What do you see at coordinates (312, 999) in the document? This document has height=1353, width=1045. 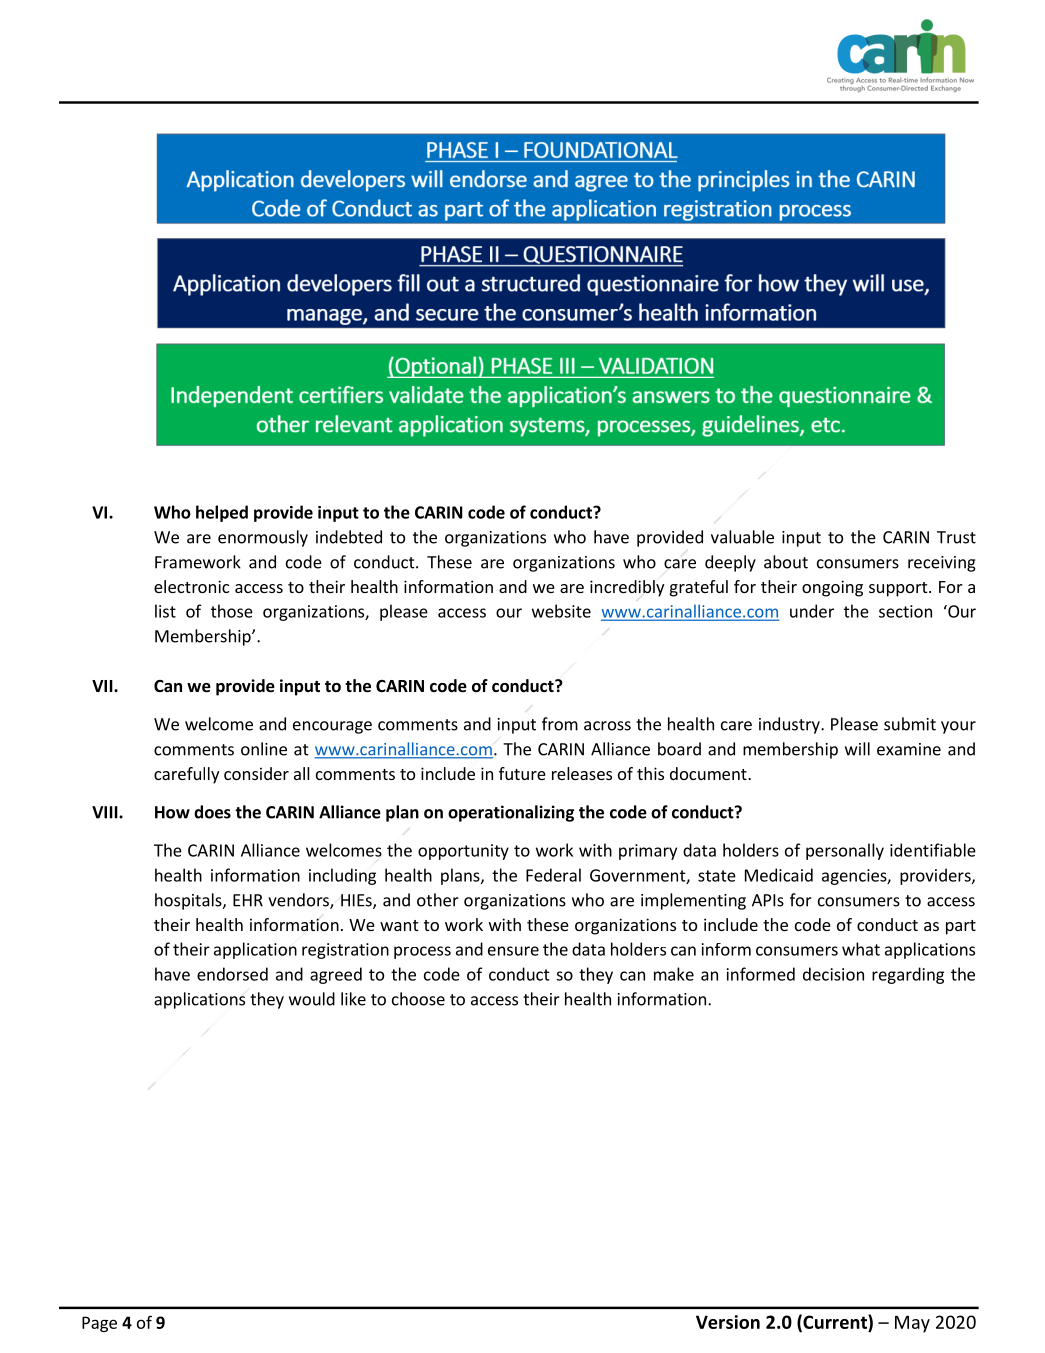 I see `would` at bounding box center [312, 999].
